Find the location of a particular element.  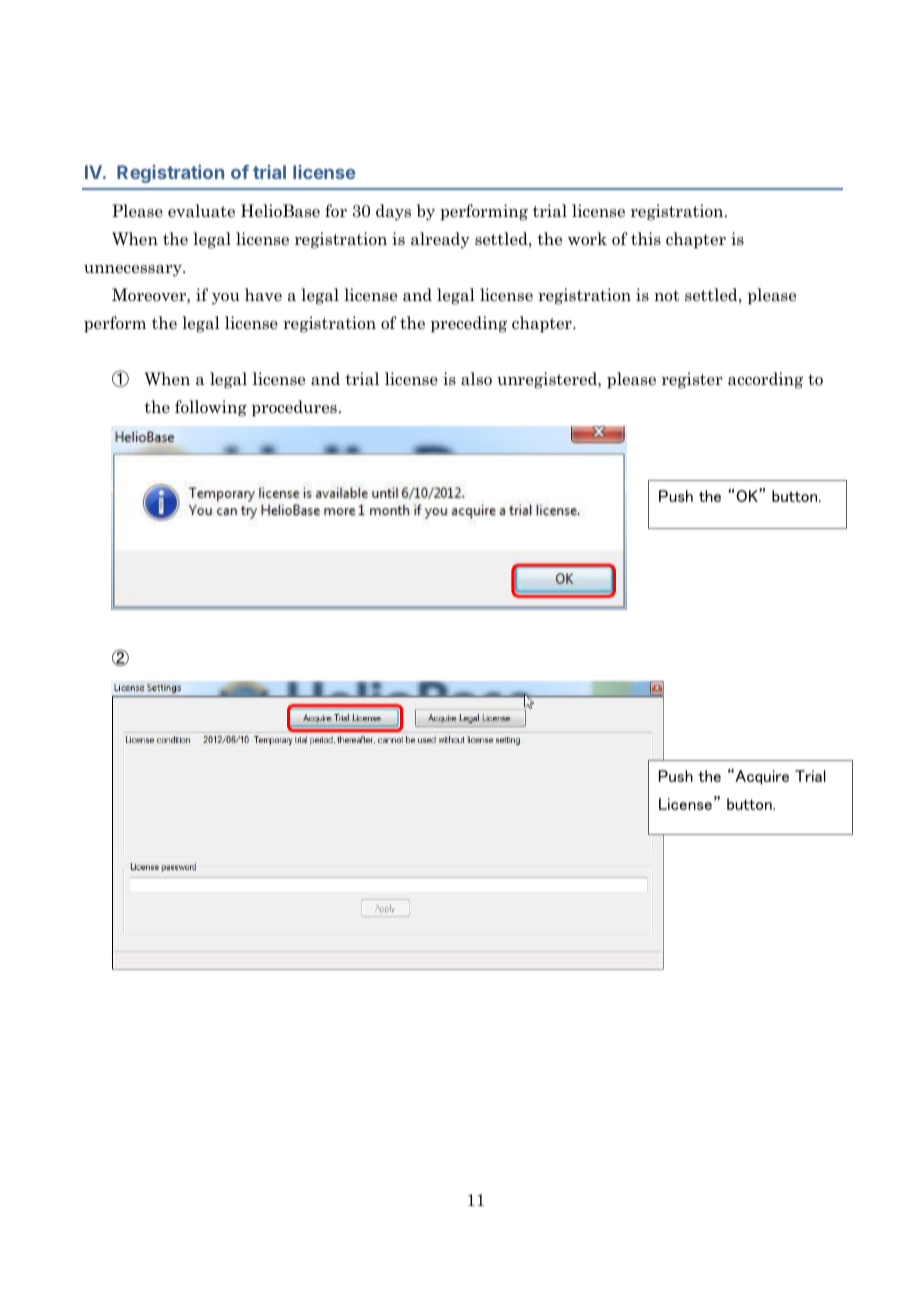

days is located at coordinates (393, 212).
